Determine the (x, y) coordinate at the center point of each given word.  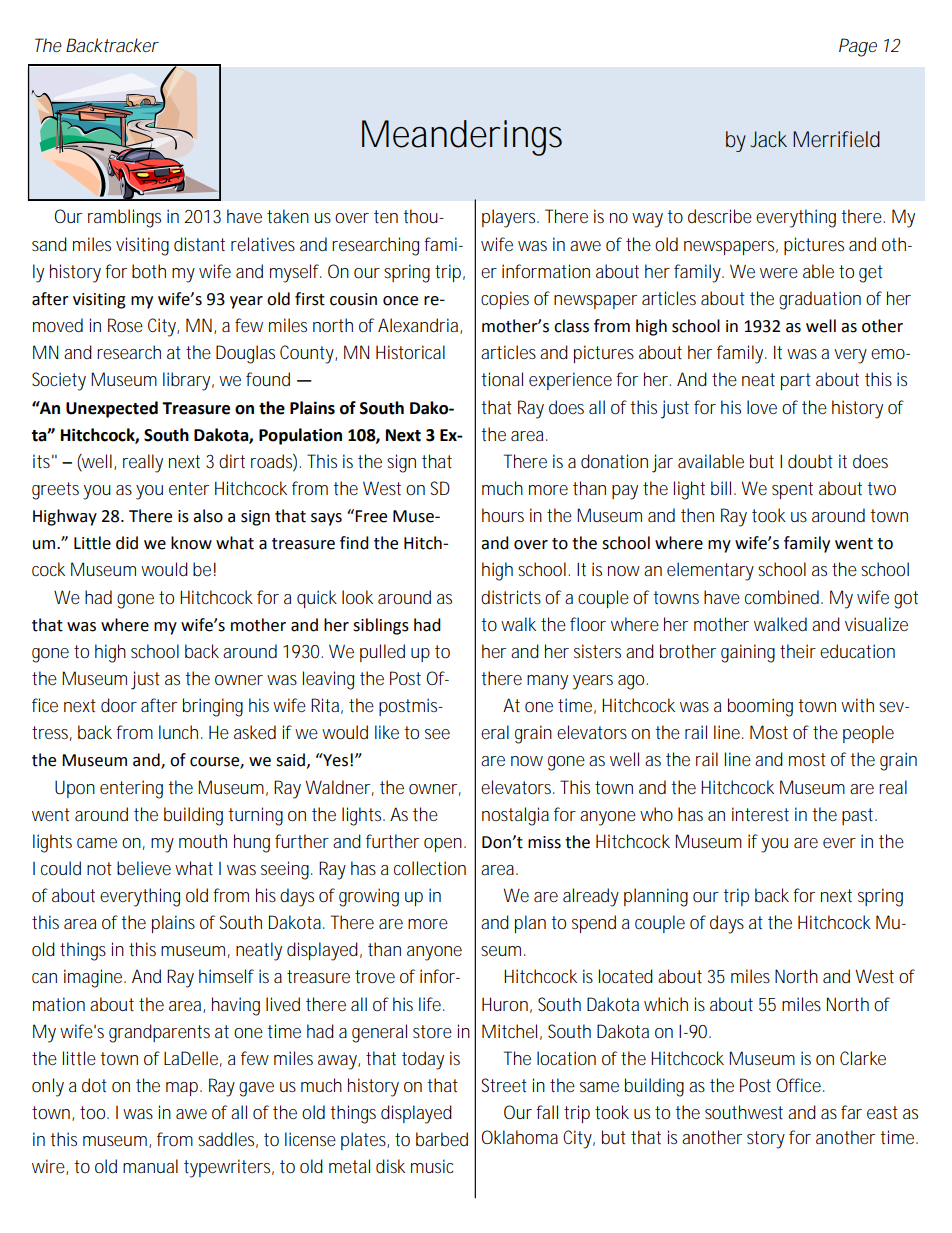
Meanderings (462, 138)
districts (511, 597)
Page (858, 47)
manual (150, 1166)
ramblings (124, 218)
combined (782, 597)
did (127, 543)
